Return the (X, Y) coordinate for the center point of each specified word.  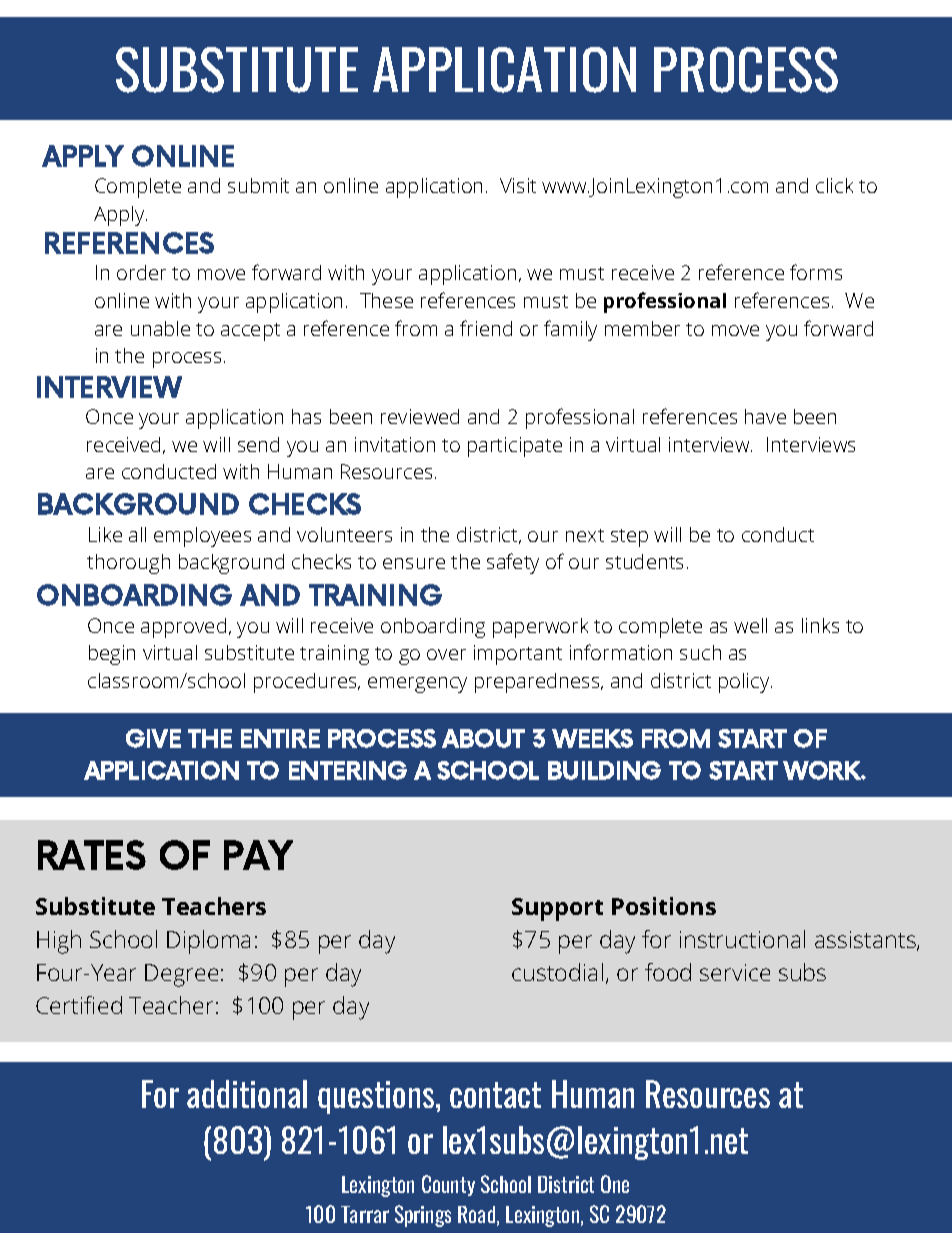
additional (247, 1094)
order (141, 272)
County (448, 1185)
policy (745, 683)
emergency (417, 685)
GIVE (153, 738)
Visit (518, 185)
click (834, 185)
